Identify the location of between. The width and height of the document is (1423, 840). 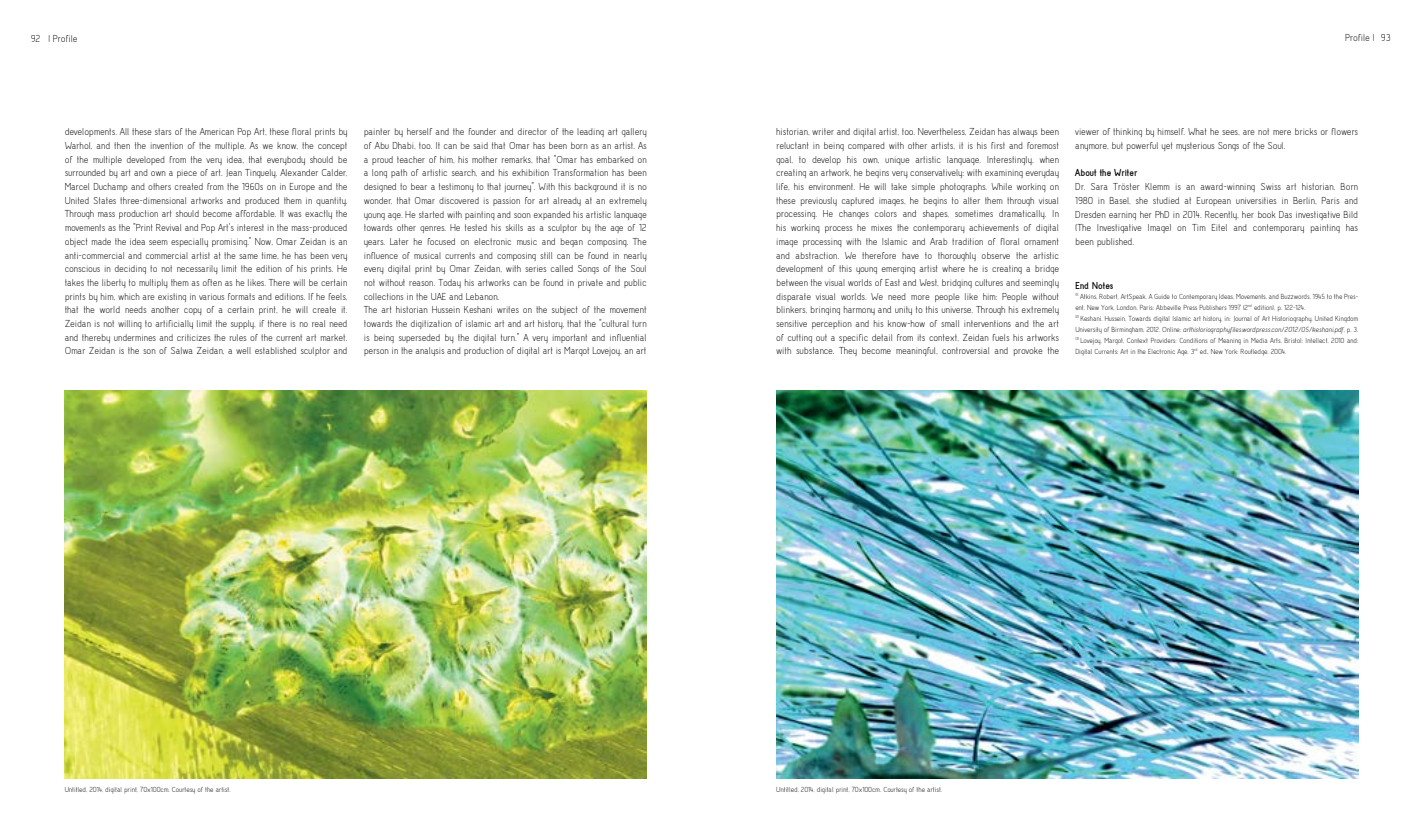
(792, 282).
